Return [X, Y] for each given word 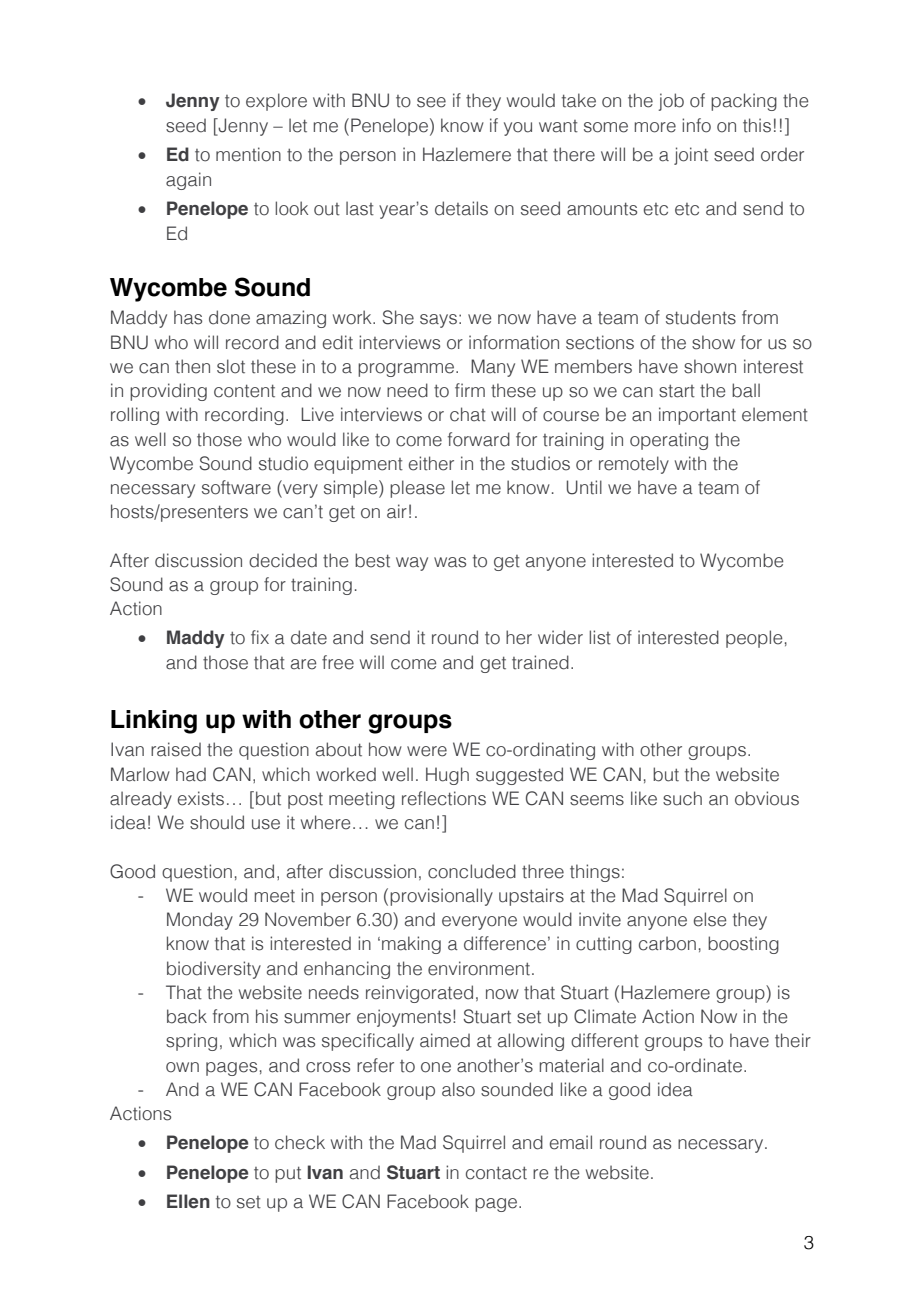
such [682, 798]
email [571, 1142]
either [431, 463]
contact [496, 1173]
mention [248, 154]
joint [691, 156]
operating [669, 441]
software [236, 487]
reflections [444, 798]
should [217, 822]
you [518, 129]
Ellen [188, 1201]
